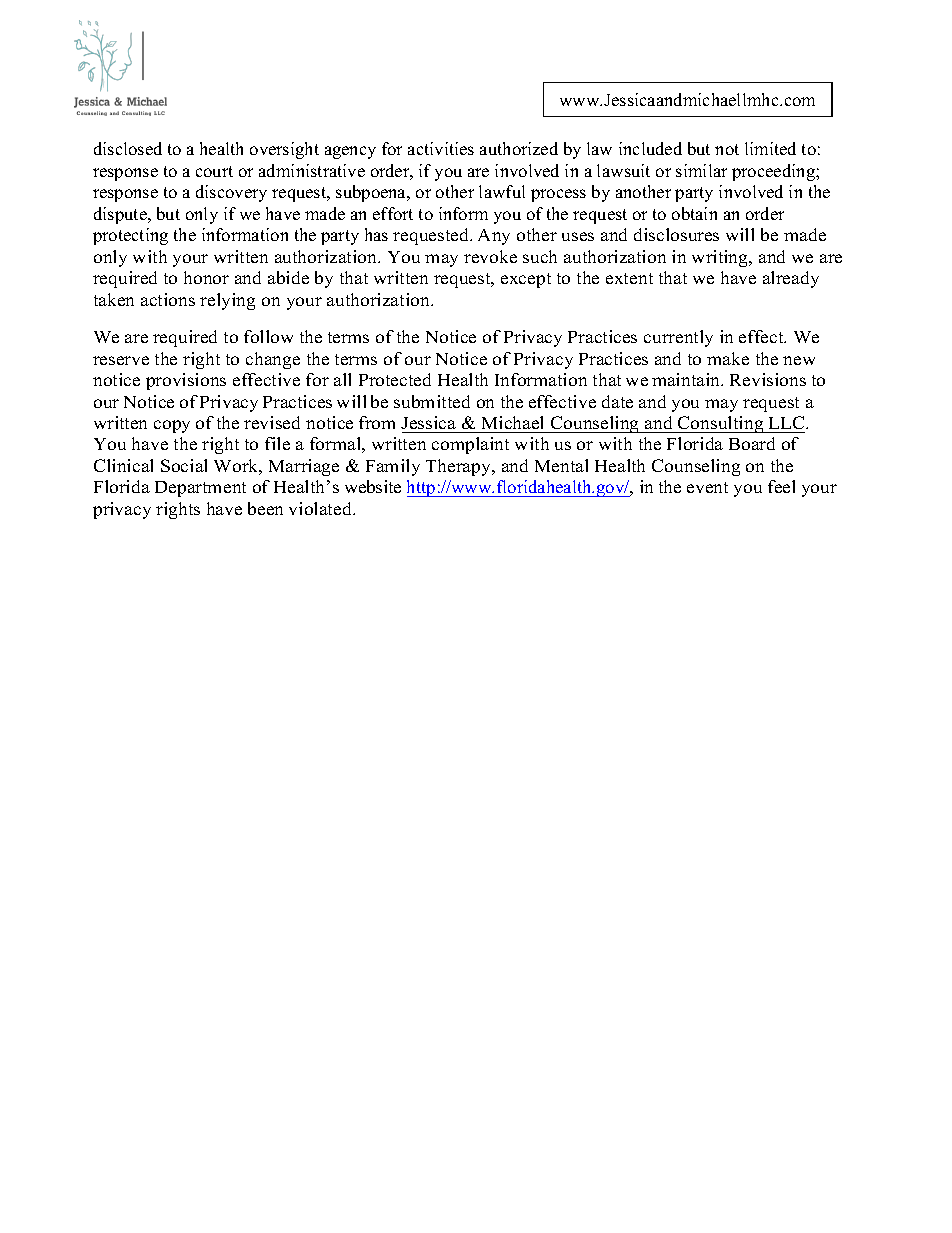  Describe the element at coordinates (268, 336) in the screenshot. I see `follow` at that location.
